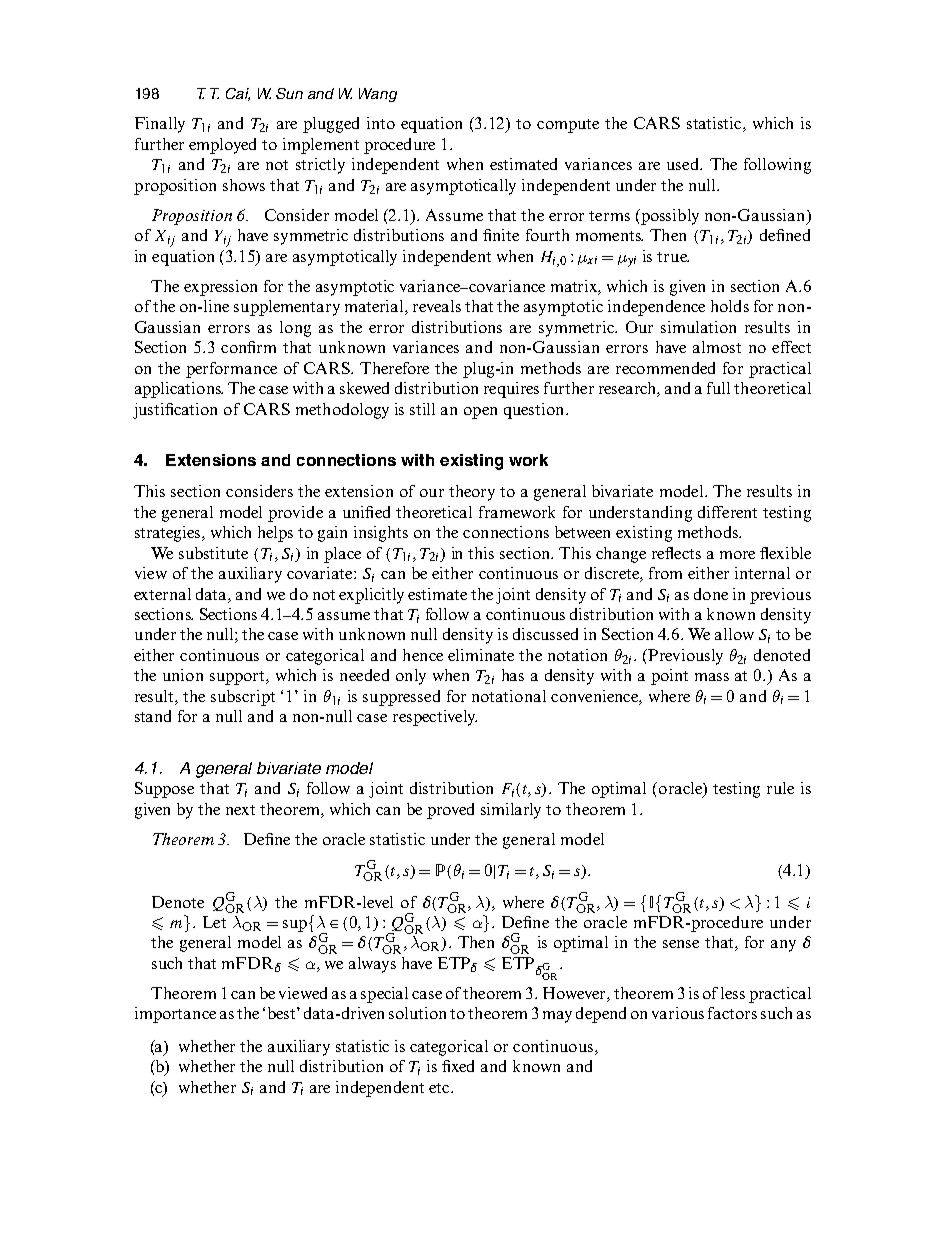  I want to click on done, so click(711, 594).
